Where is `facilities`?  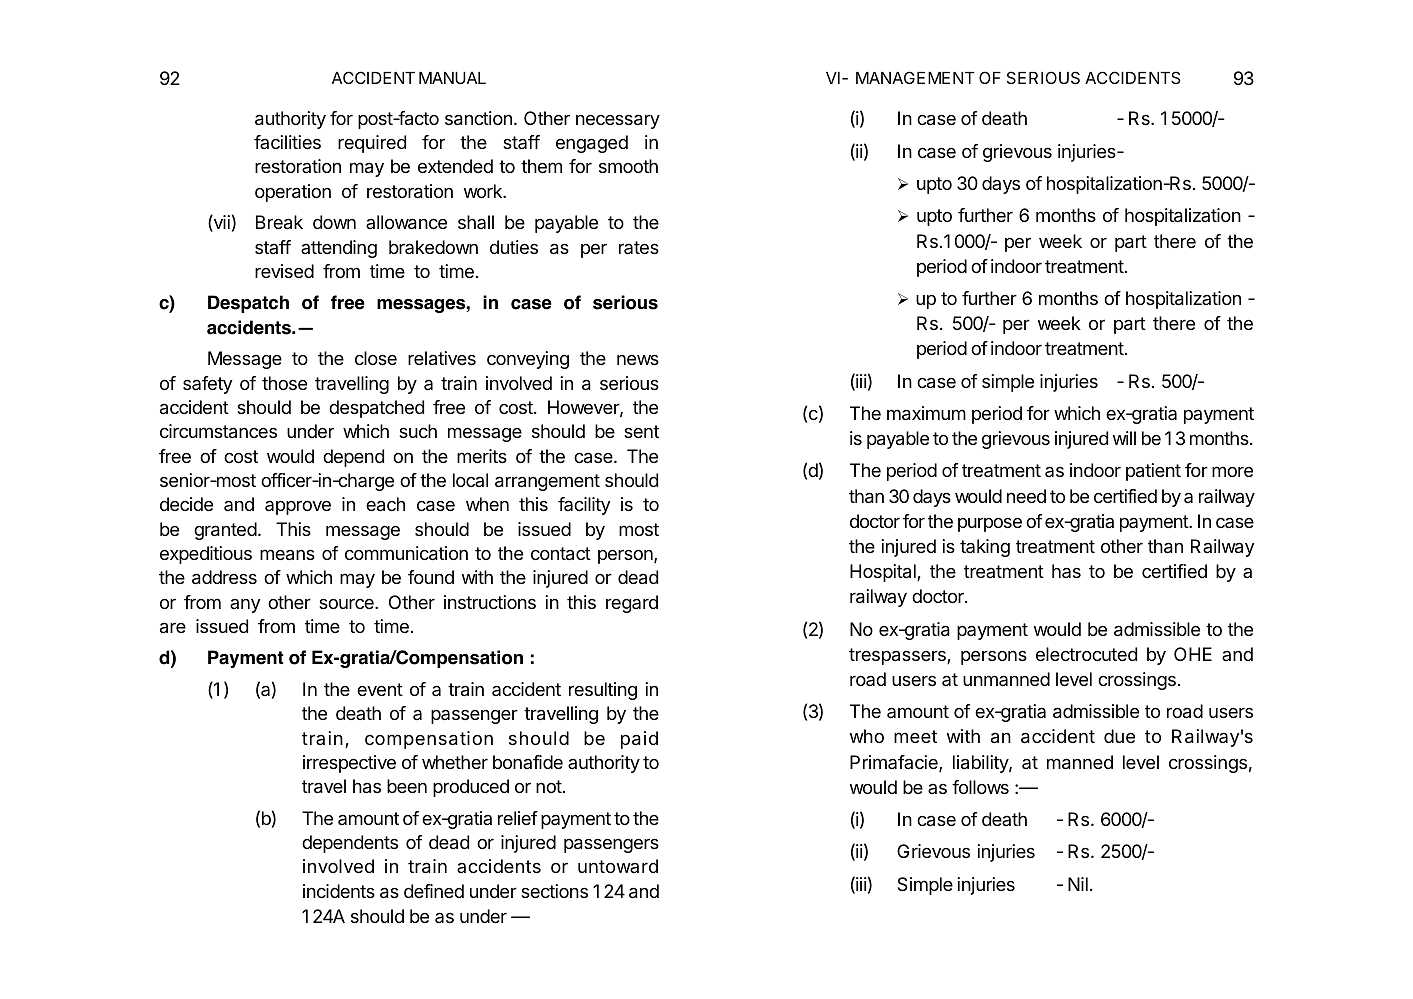 facilities is located at coordinates (287, 142).
